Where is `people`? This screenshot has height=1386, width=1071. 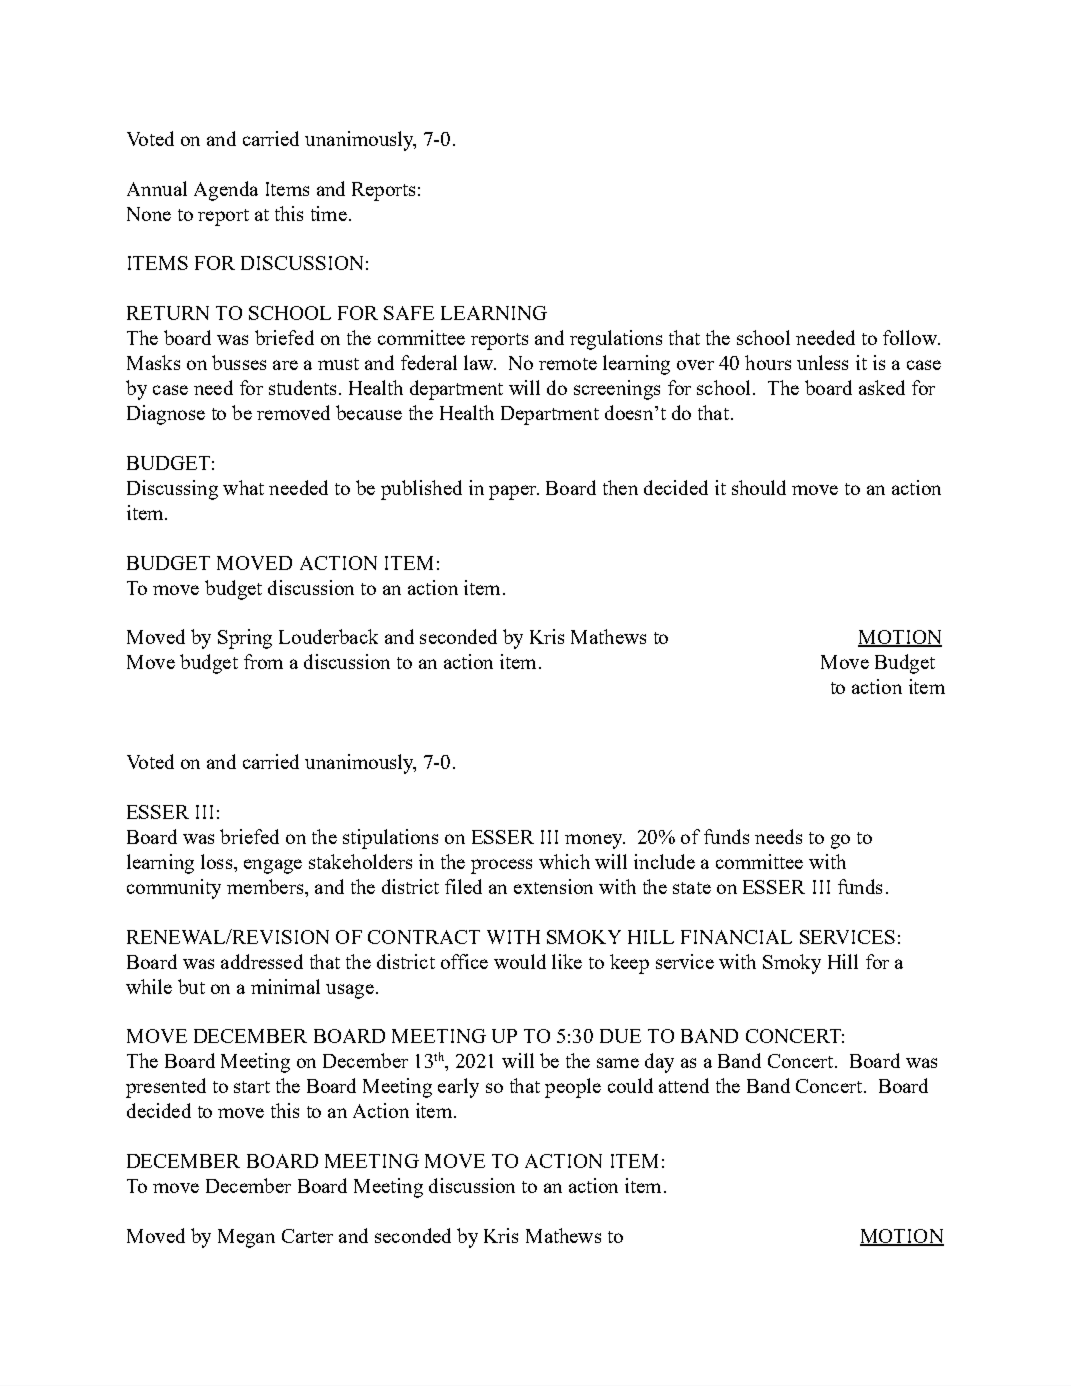 people is located at coordinates (573, 1088).
